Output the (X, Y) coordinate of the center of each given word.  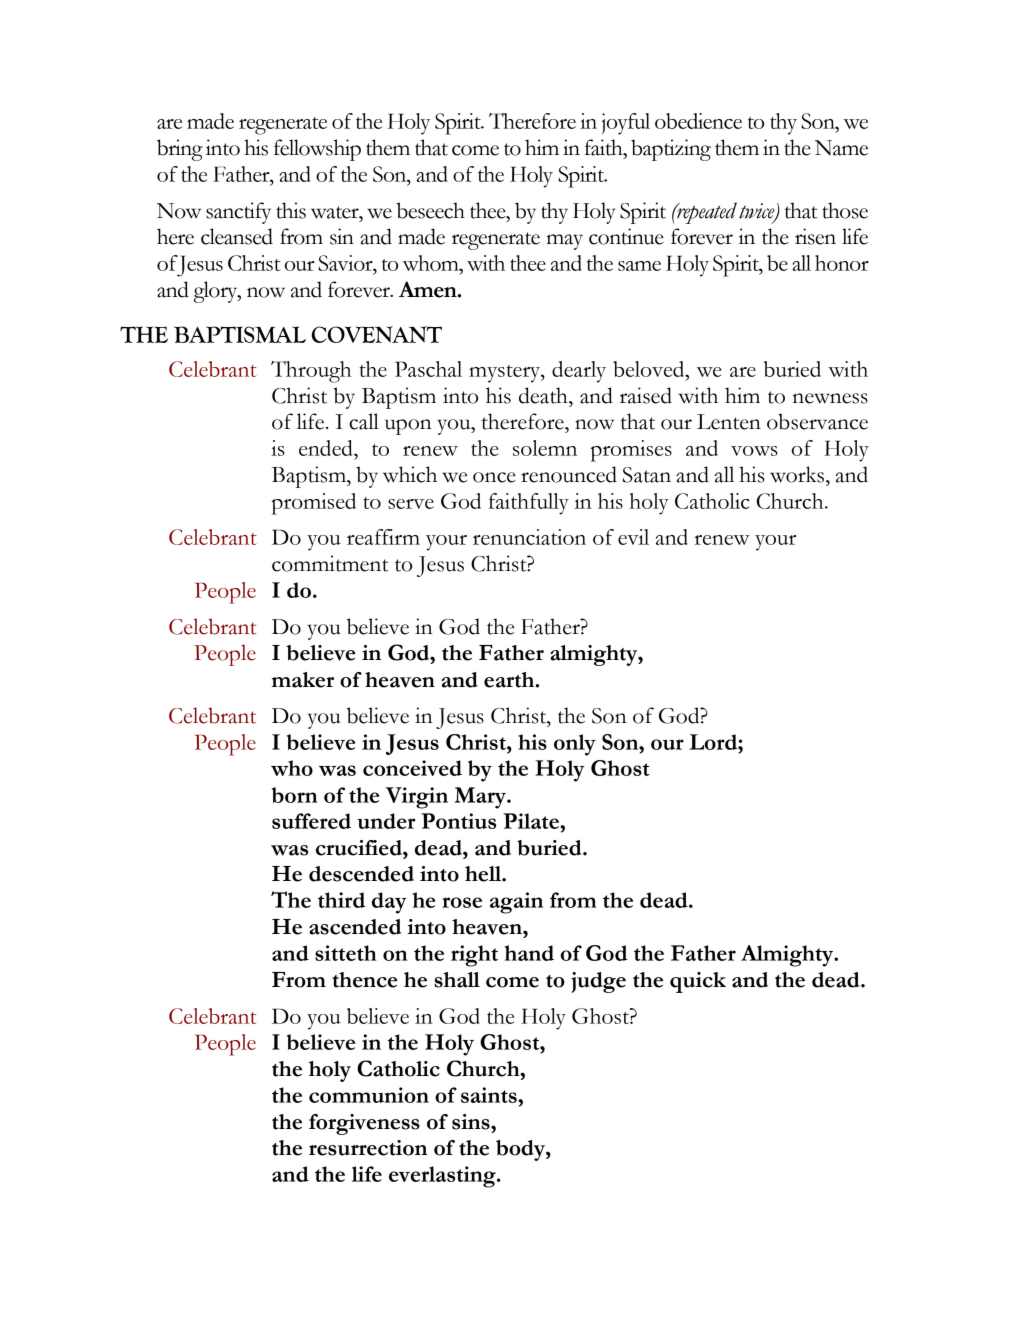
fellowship (317, 150)
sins (472, 1122)
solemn (545, 448)
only (575, 745)
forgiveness (364, 1124)
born (294, 795)
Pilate (532, 821)
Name (841, 148)
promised (314, 504)
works (797, 474)
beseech (431, 210)
